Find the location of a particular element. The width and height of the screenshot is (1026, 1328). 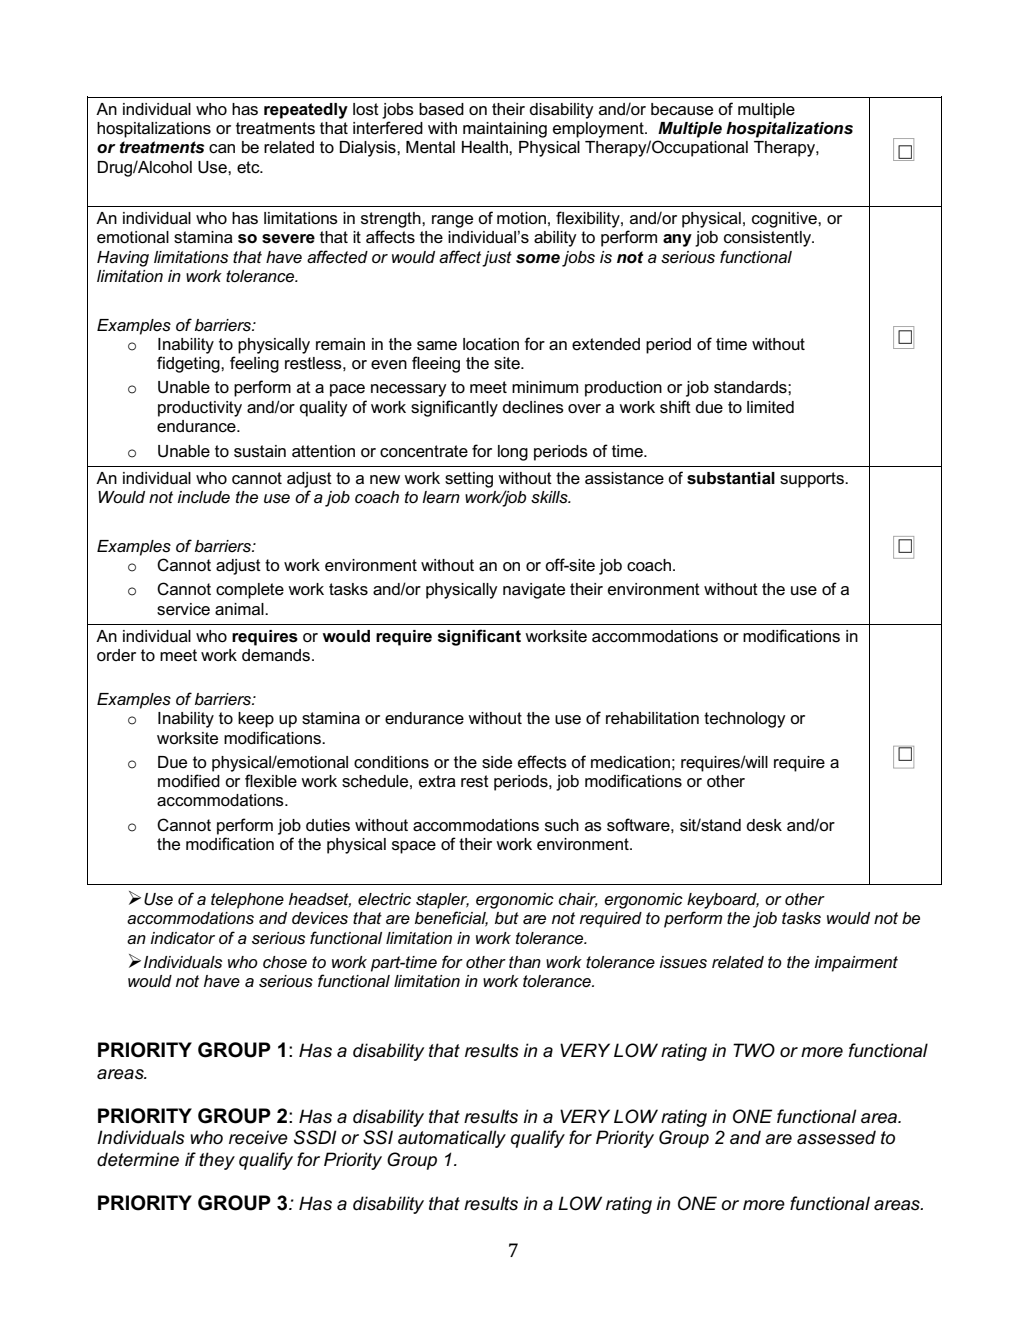

Health is located at coordinates (486, 147).
